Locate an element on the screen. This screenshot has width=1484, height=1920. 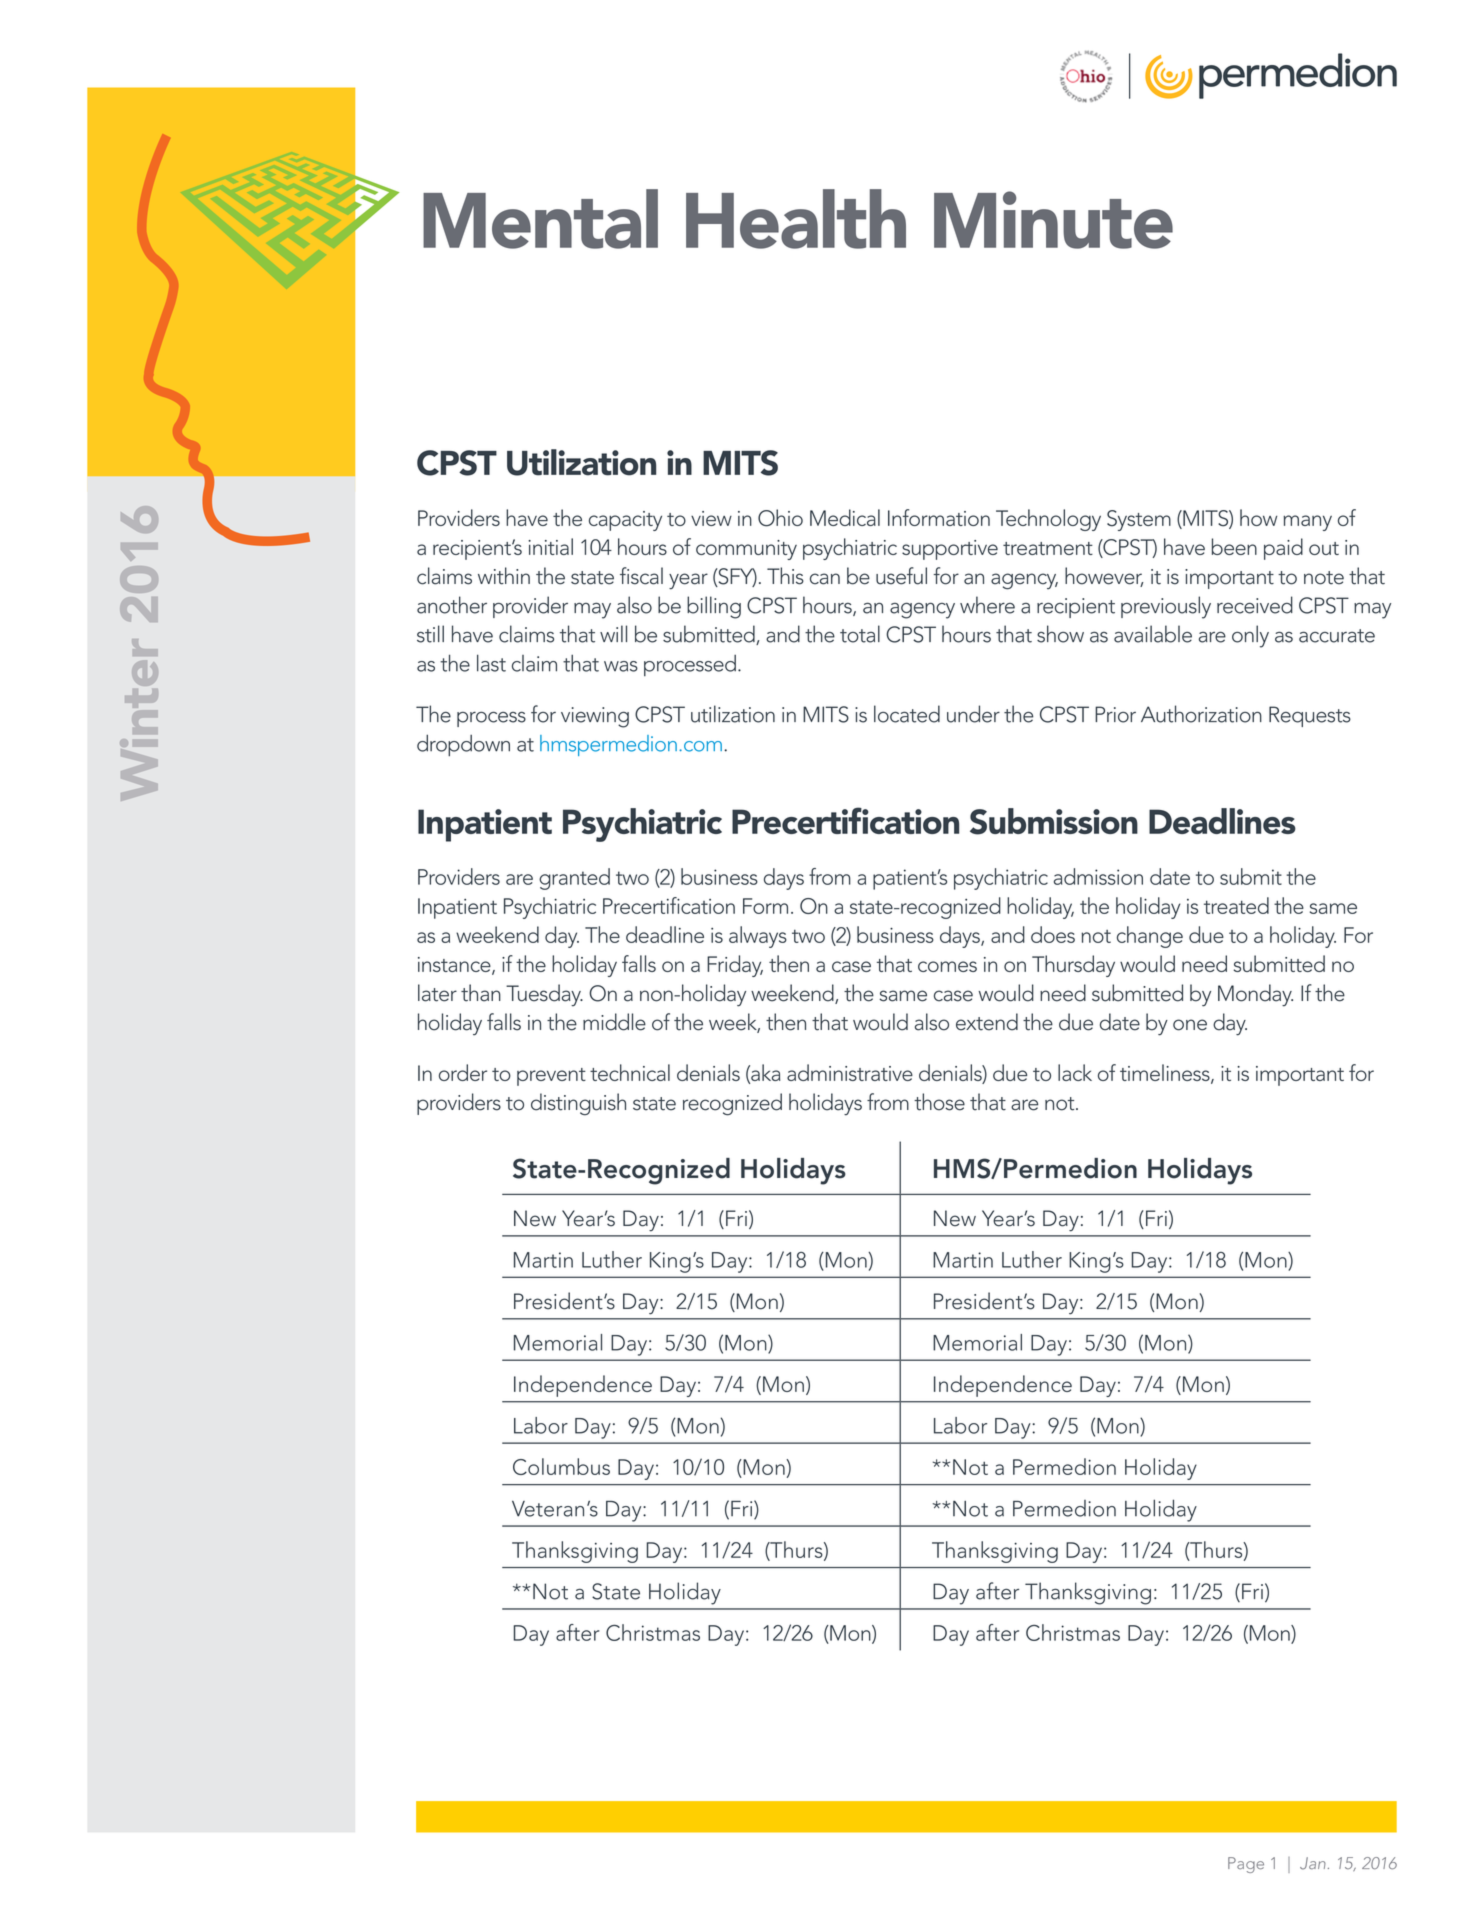
Columbus is located at coordinates (561, 1466).
